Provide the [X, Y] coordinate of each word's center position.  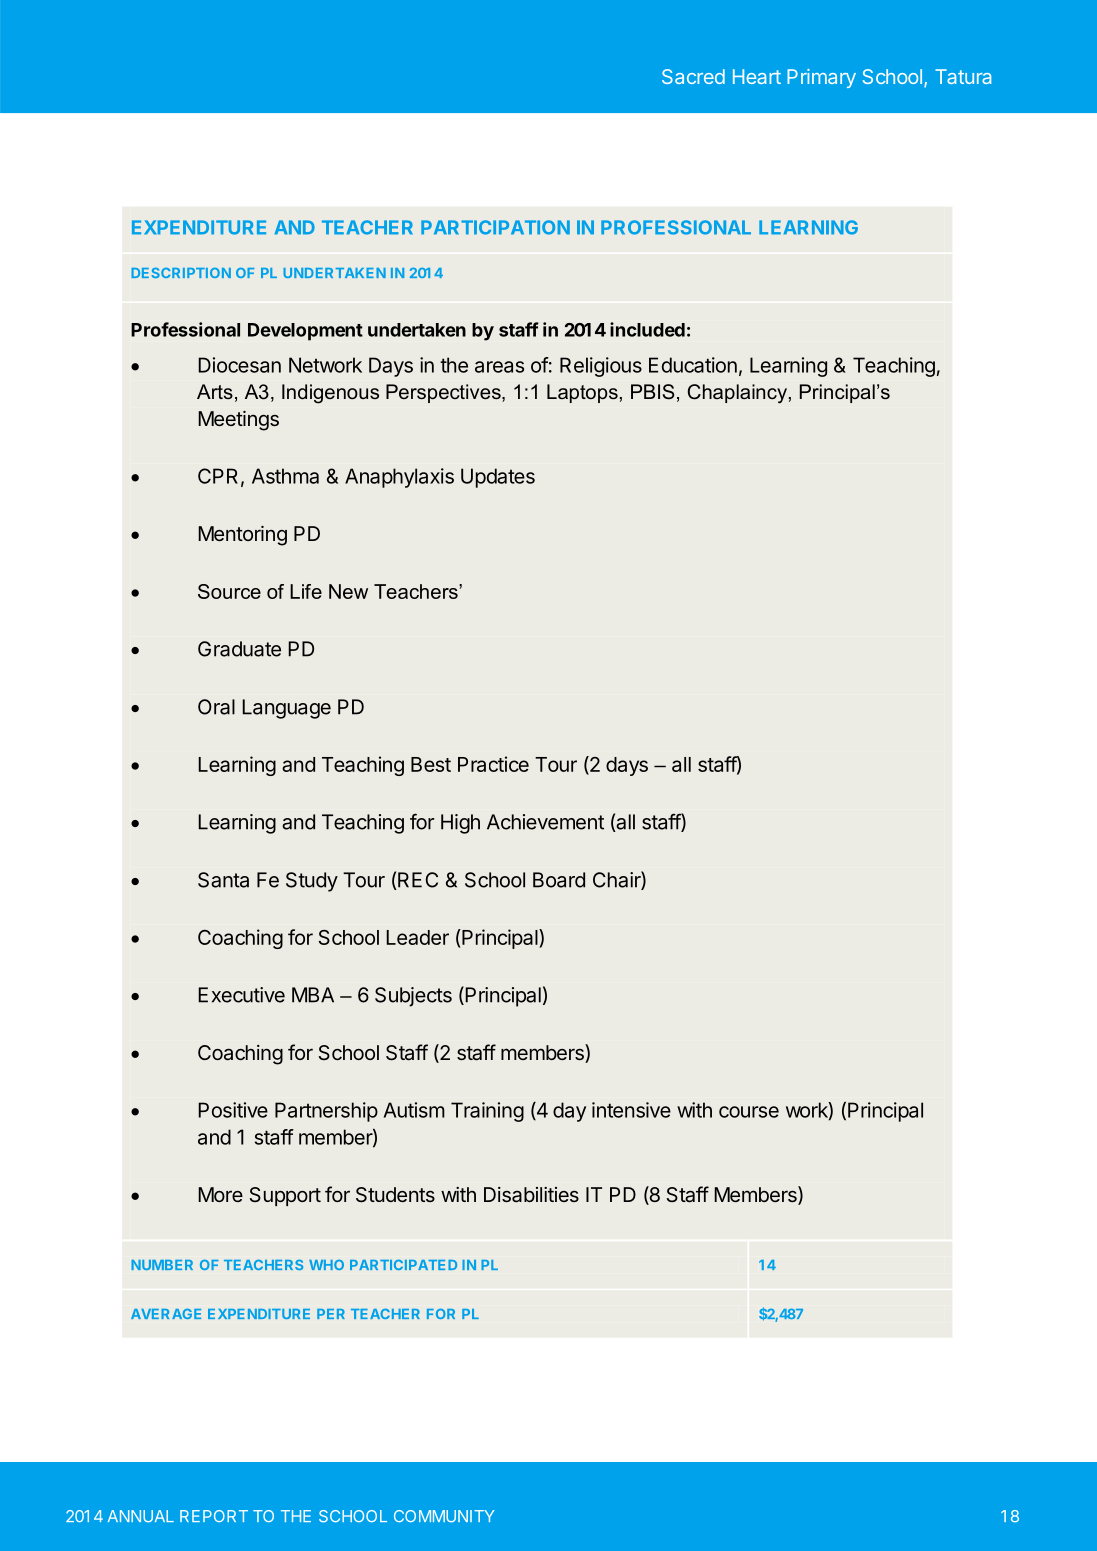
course [749, 1112]
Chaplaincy [737, 394]
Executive [241, 995]
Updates [498, 478]
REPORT [214, 1516]
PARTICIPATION [495, 227]
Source [229, 591]
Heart [757, 76]
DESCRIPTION [181, 273]
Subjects [413, 997]
